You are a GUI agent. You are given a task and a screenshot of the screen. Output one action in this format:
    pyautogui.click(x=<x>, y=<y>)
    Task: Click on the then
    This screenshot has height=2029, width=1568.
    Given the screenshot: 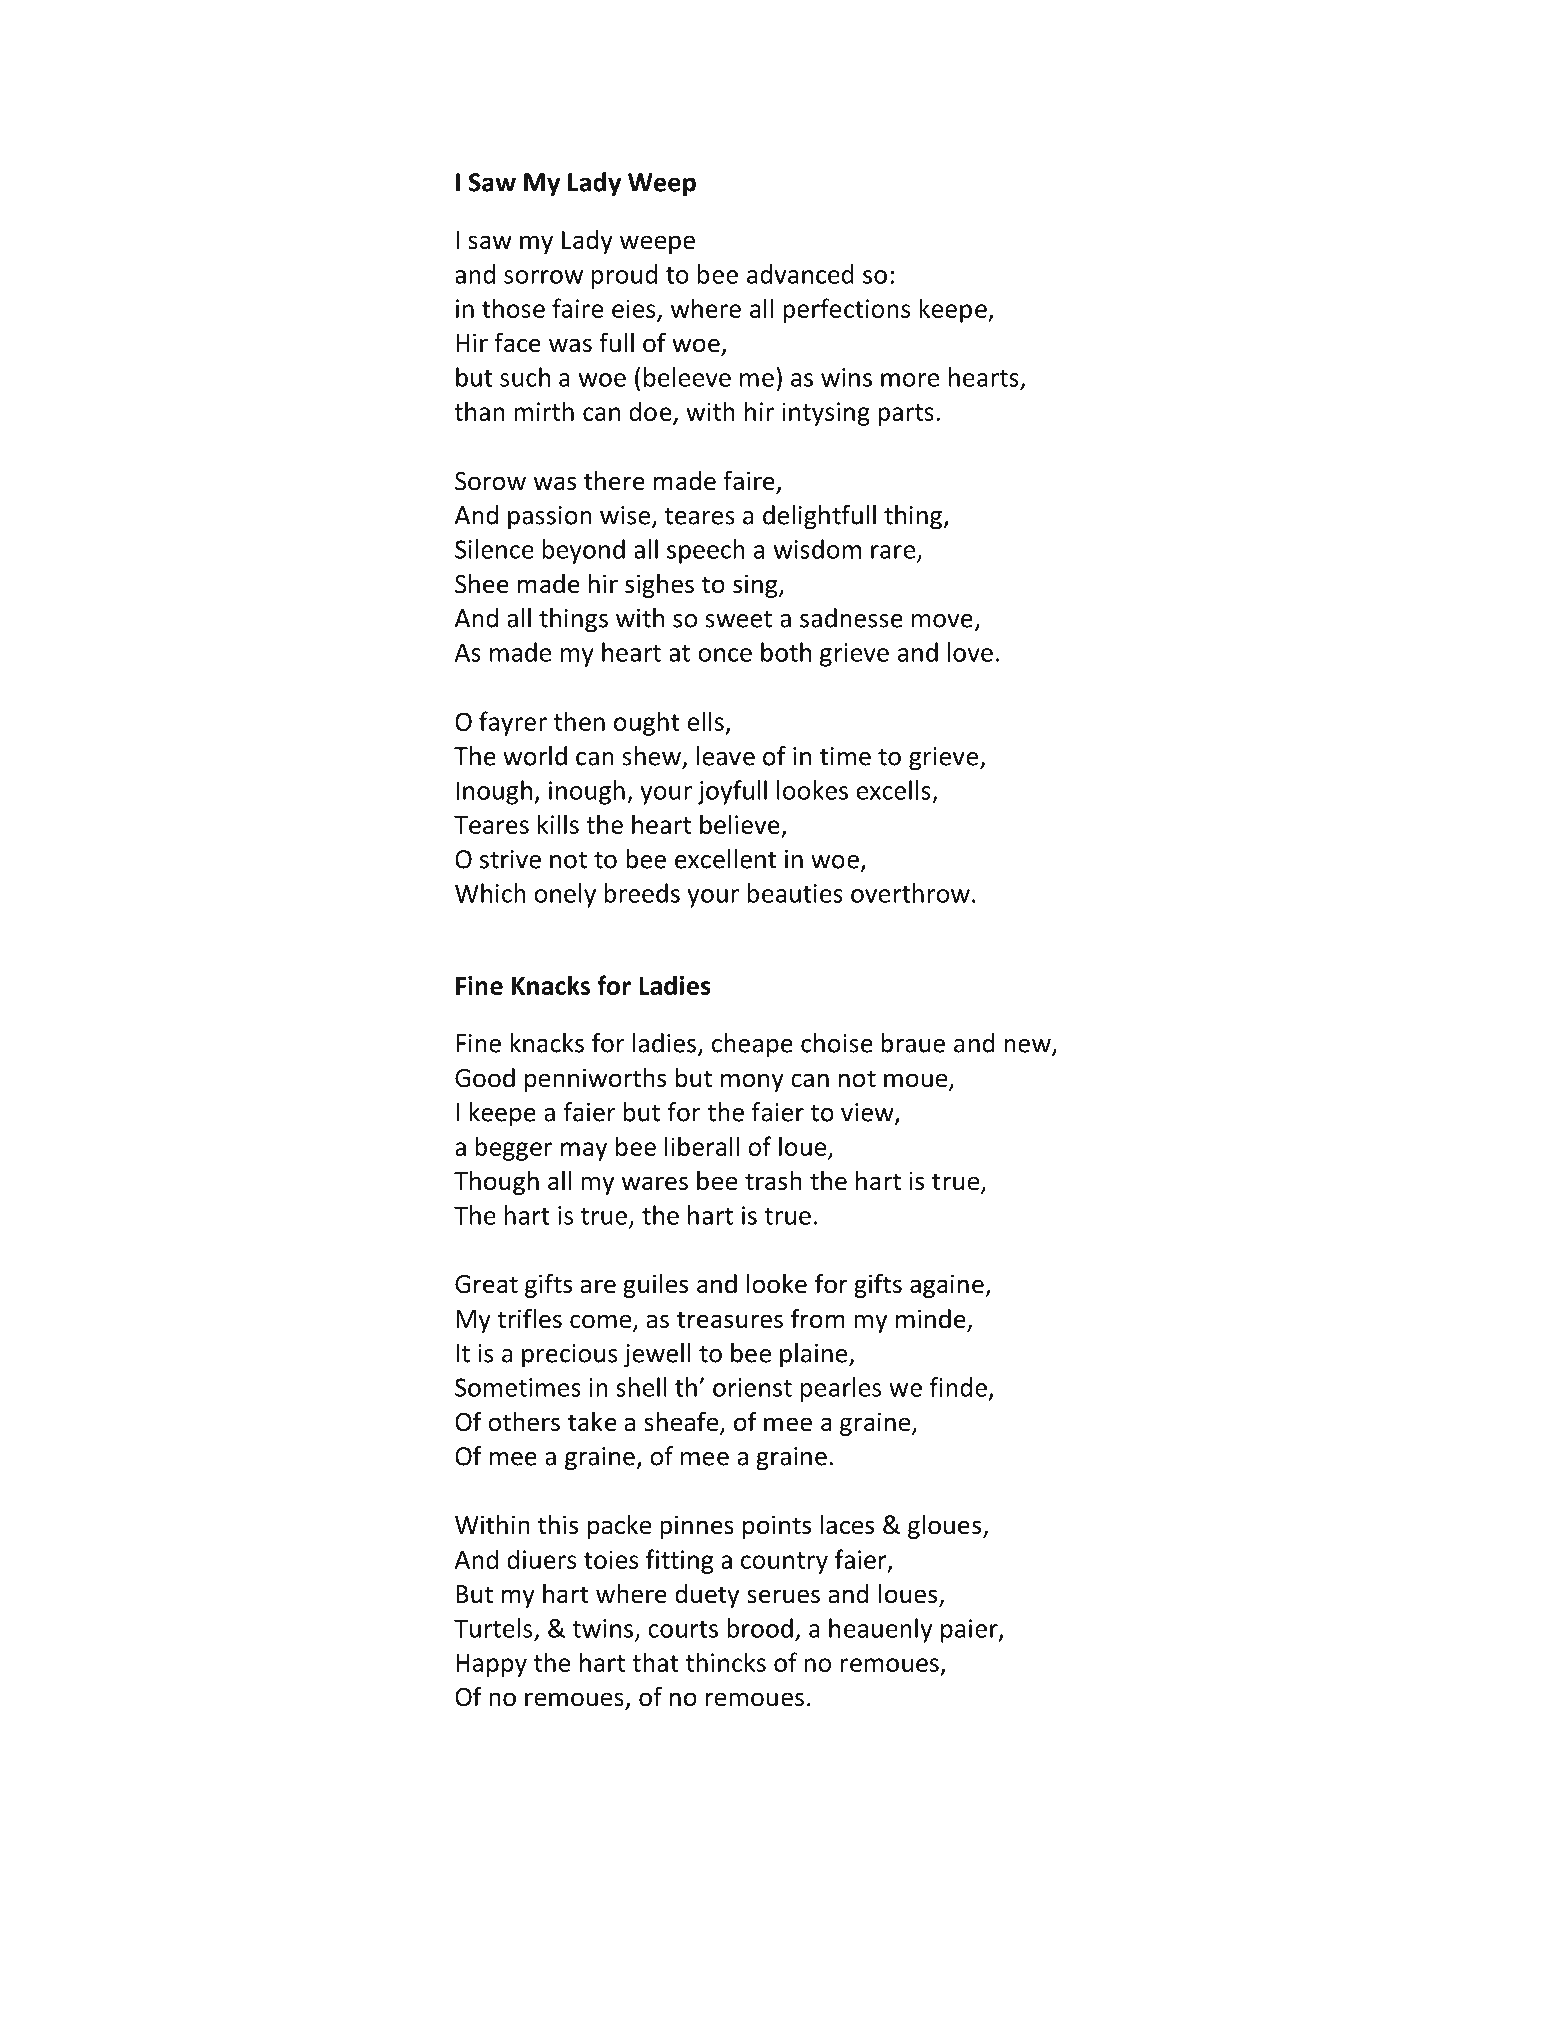 What is the action you would take?
    pyautogui.click(x=579, y=721)
